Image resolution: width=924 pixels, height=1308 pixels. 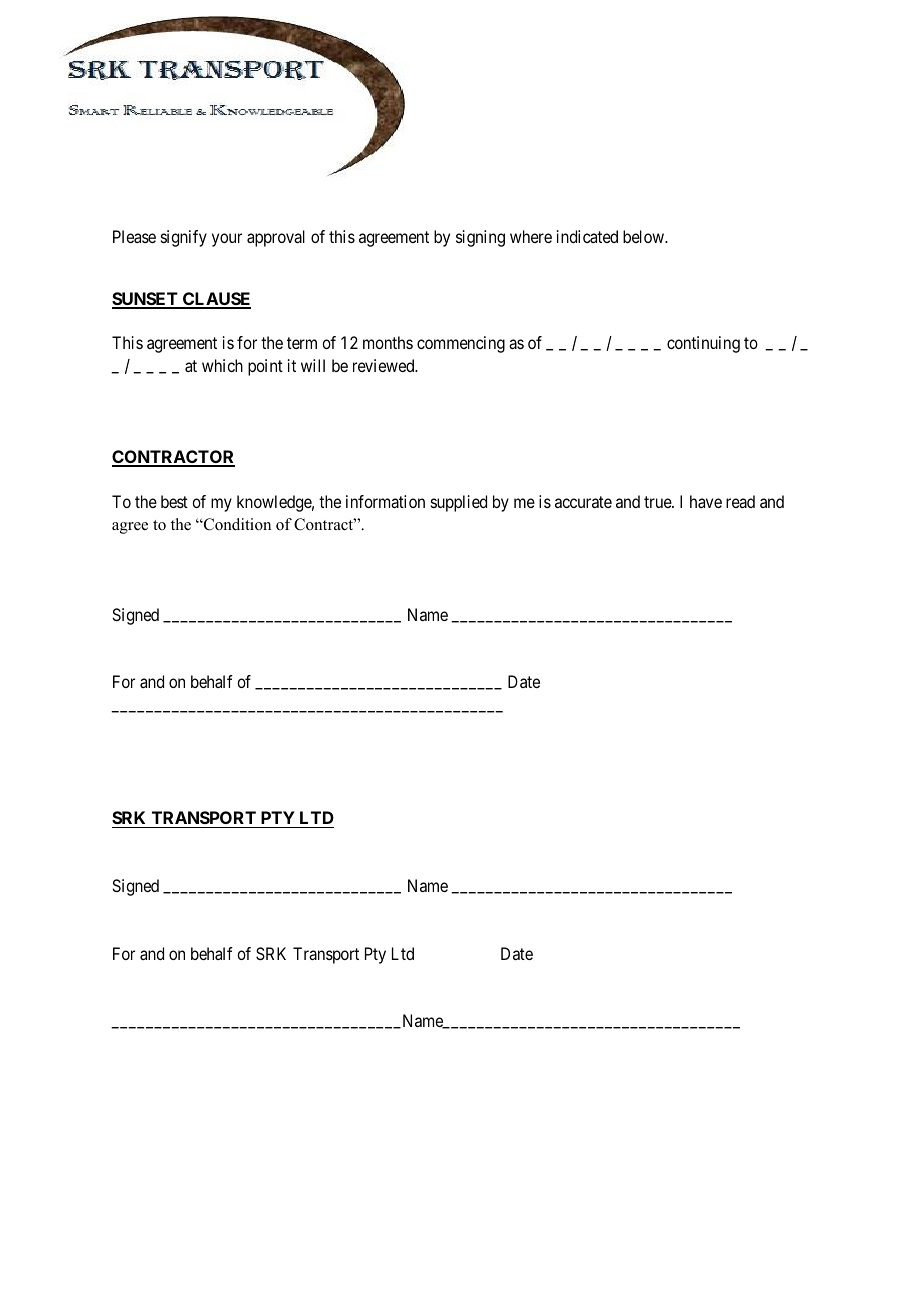 What do you see at coordinates (703, 344) in the screenshot?
I see `continuing` at bounding box center [703, 344].
